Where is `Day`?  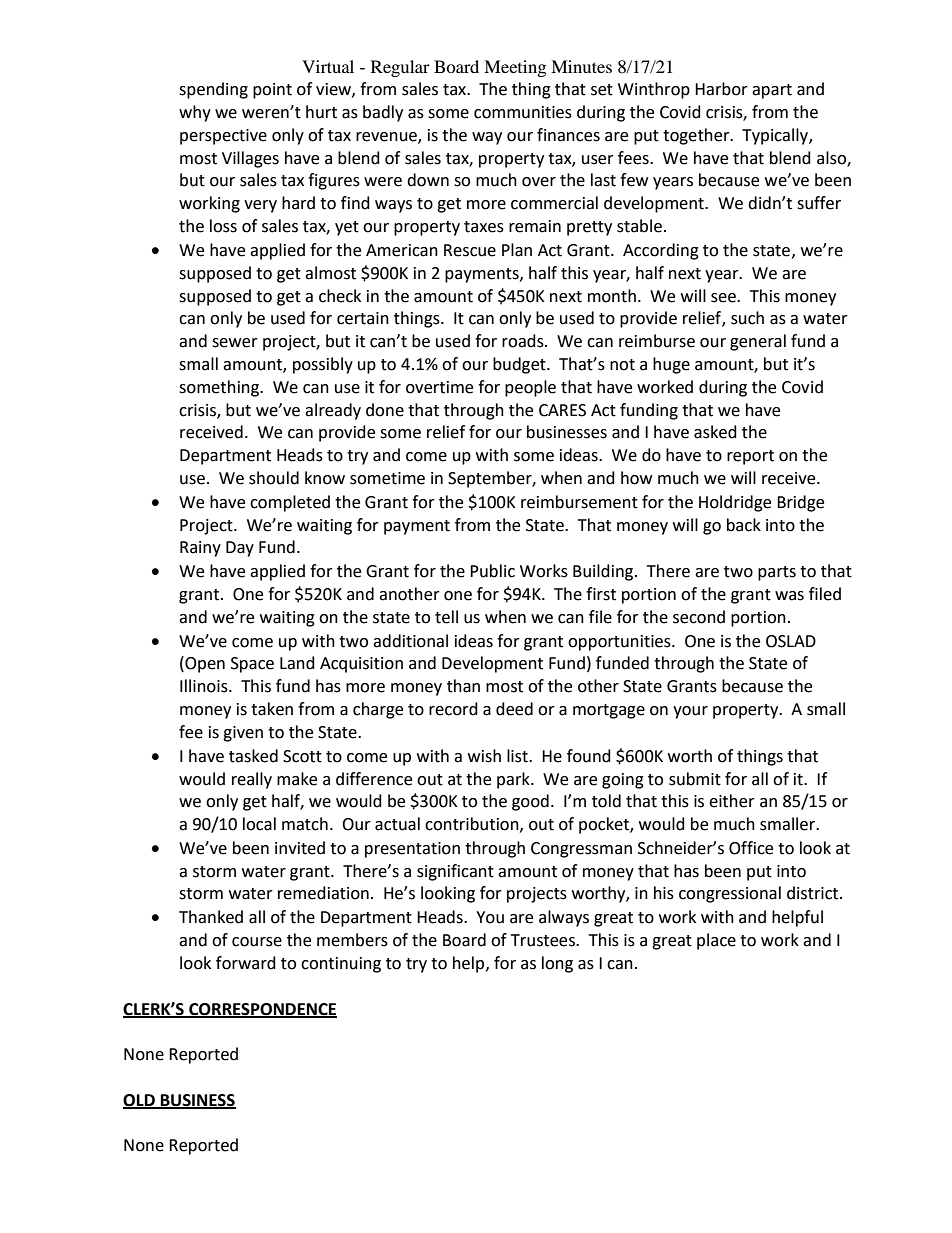 Day is located at coordinates (240, 549).
